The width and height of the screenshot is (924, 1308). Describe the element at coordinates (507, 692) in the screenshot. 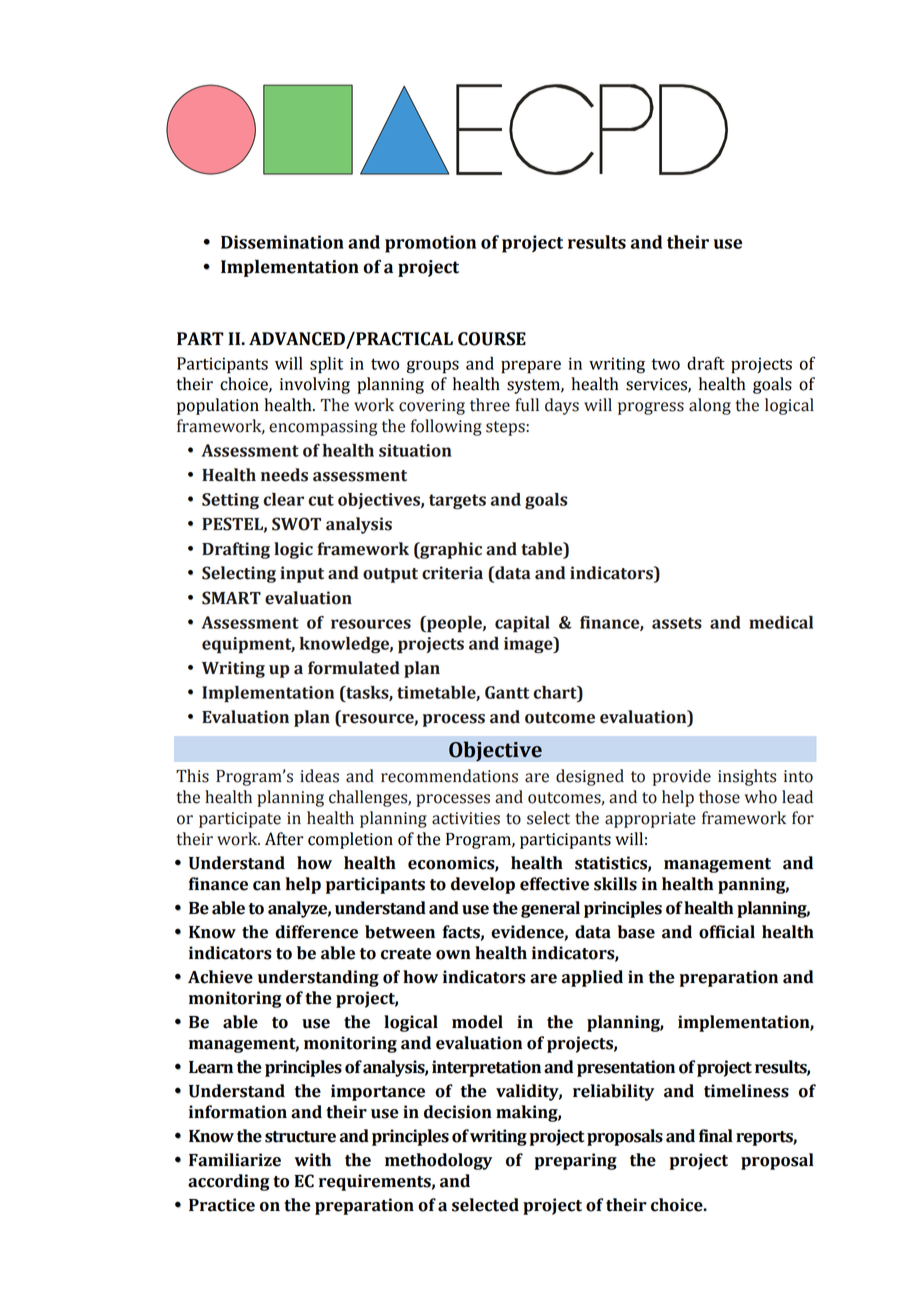

I see `Gantt` at that location.
